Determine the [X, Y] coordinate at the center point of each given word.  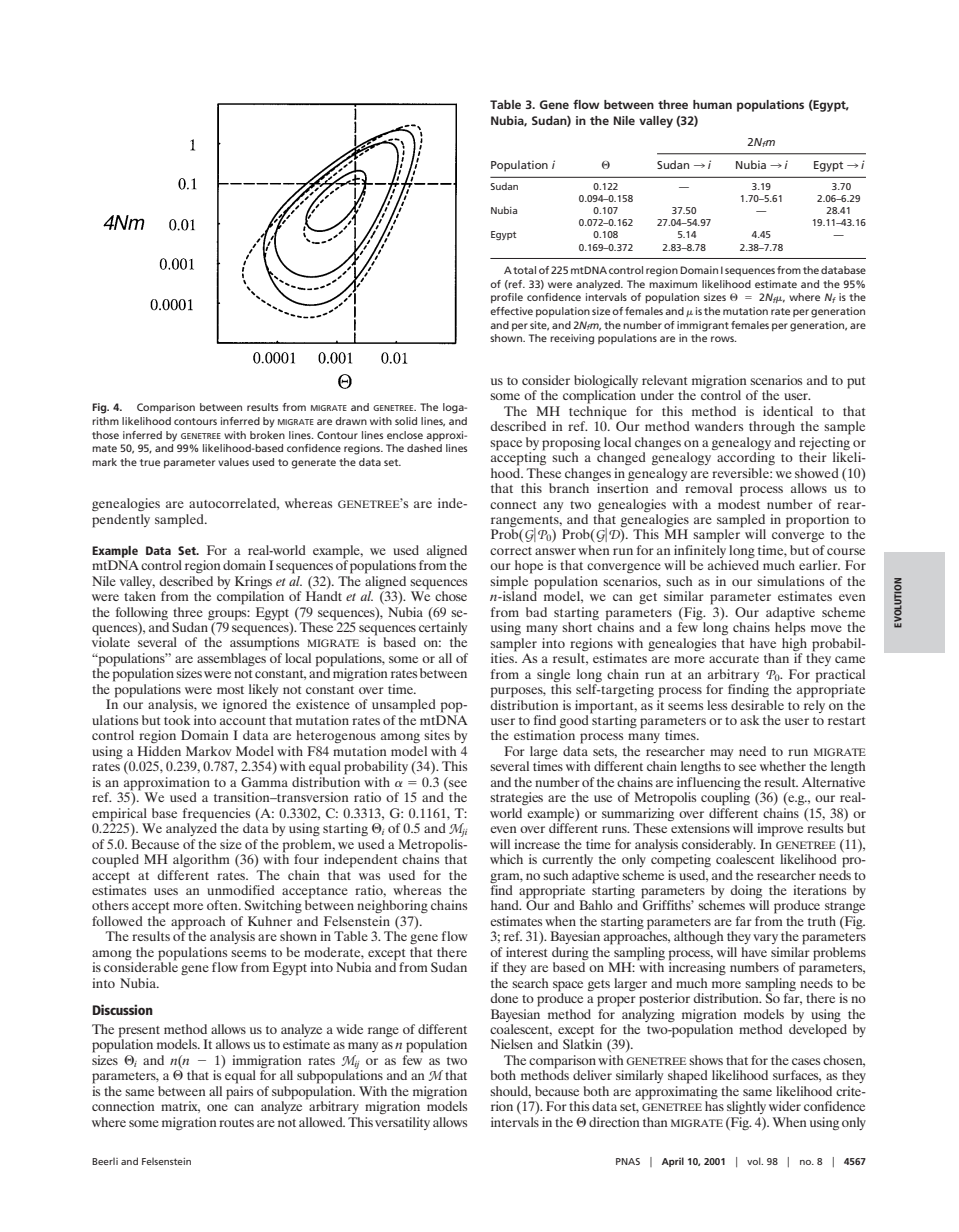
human [712, 104]
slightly [746, 1107]
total [524, 270]
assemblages [231, 659]
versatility [402, 1123]
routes [236, 1123]
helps [790, 628]
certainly [443, 630]
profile [507, 298]
